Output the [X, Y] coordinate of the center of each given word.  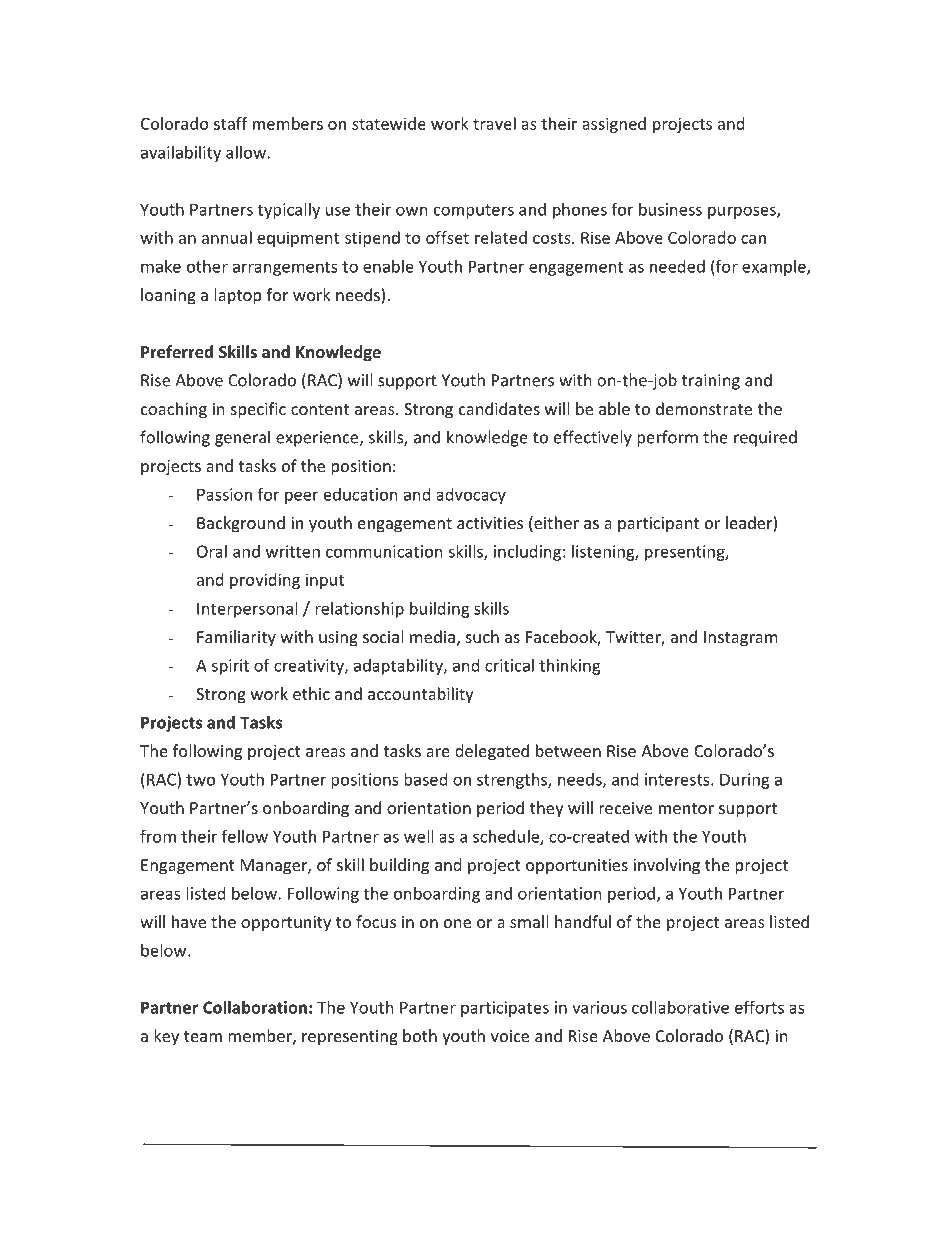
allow [247, 152]
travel [494, 123]
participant [658, 525]
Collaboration [255, 1007]
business [670, 209]
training [711, 382]
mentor [686, 808]
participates [505, 1009]
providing [265, 581]
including [527, 553]
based [425, 779]
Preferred [177, 351]
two [200, 780]
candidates [499, 408]
